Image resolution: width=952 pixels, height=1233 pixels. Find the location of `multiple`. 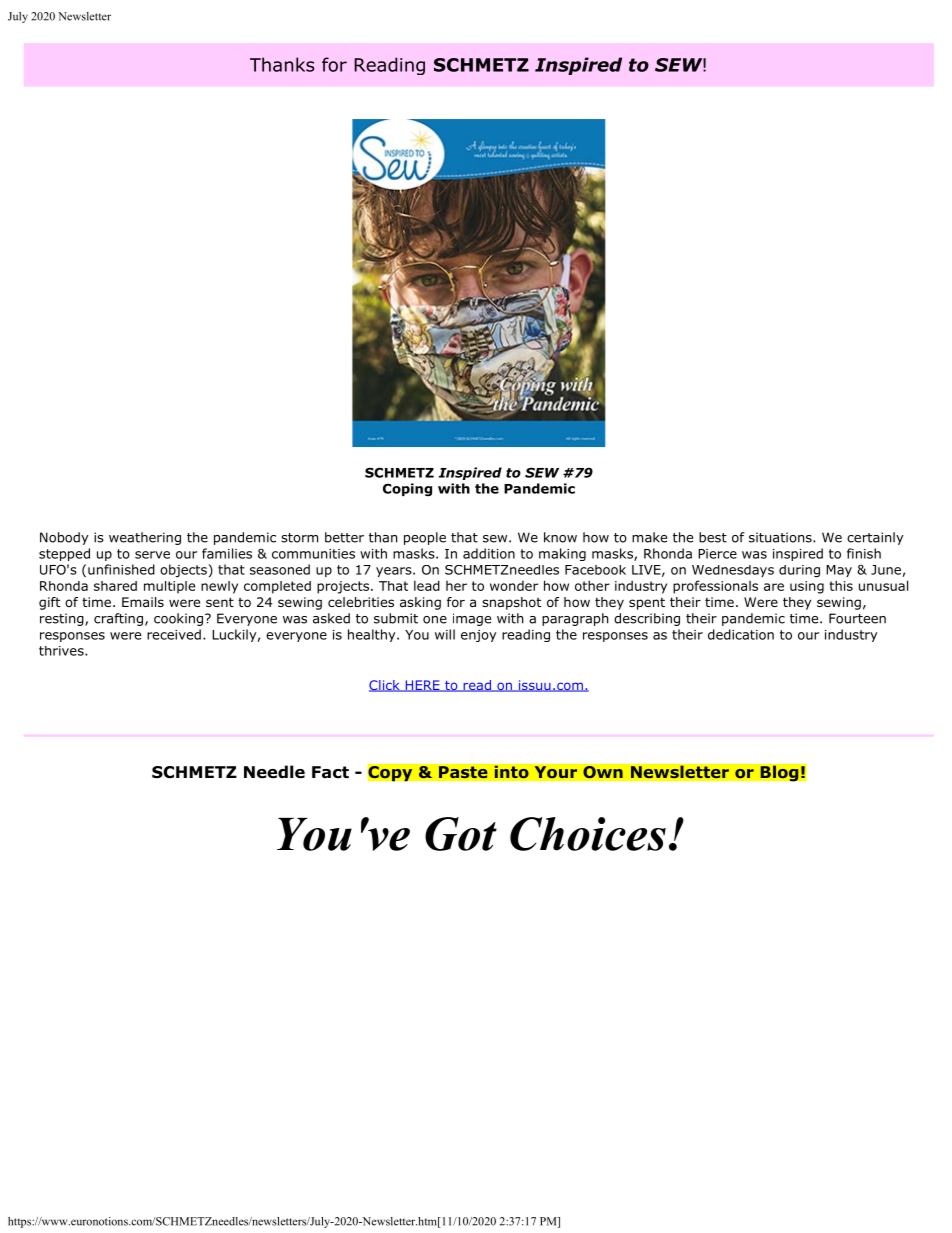

multiple is located at coordinates (169, 587).
